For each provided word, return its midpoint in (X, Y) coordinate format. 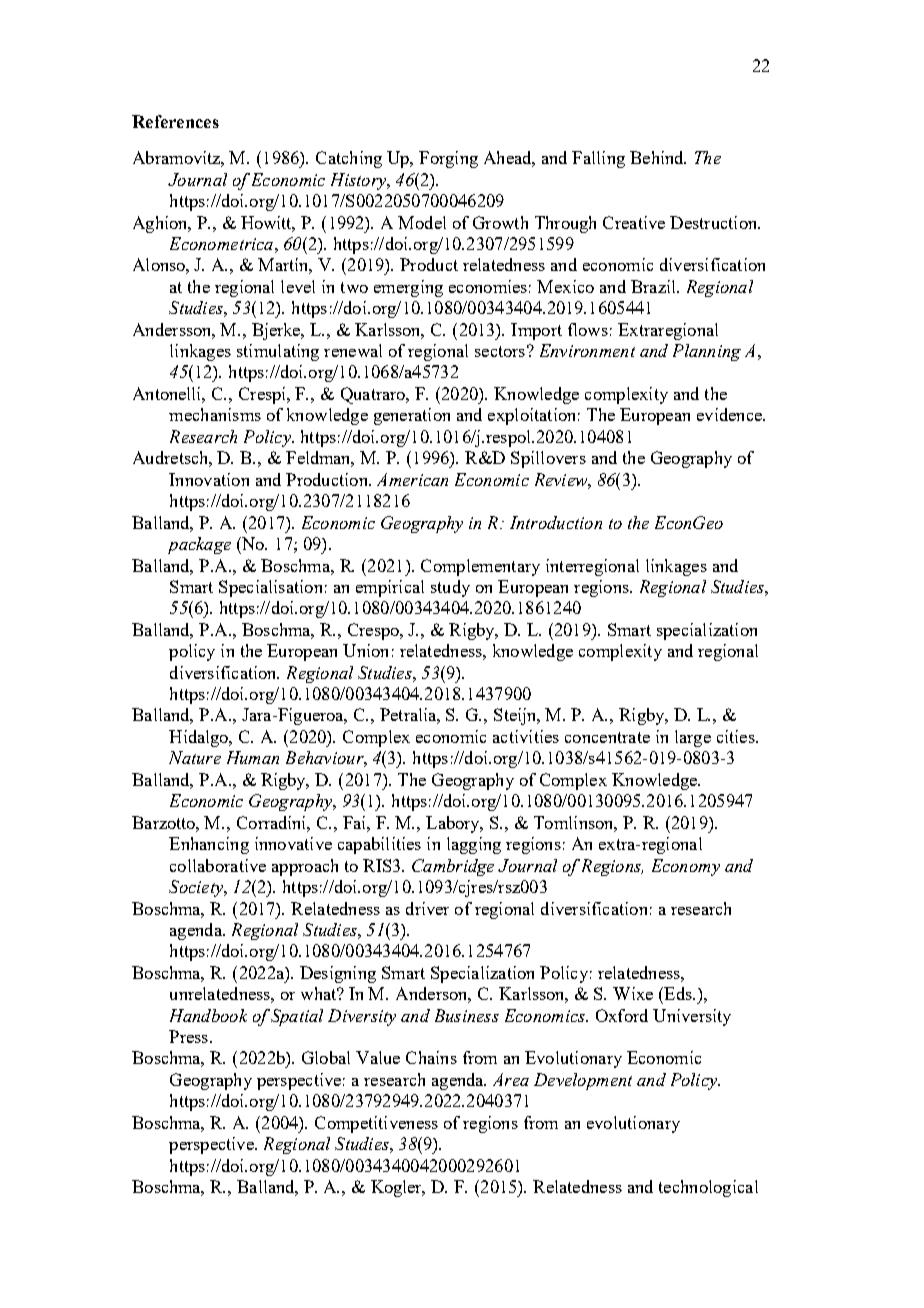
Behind (658, 157)
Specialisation (270, 588)
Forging (448, 159)
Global (326, 1057)
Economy (686, 867)
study (450, 588)
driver (427, 908)
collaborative (218, 865)
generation (412, 416)
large (693, 738)
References (175, 121)
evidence (730, 414)
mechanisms (215, 414)
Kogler (398, 1188)
